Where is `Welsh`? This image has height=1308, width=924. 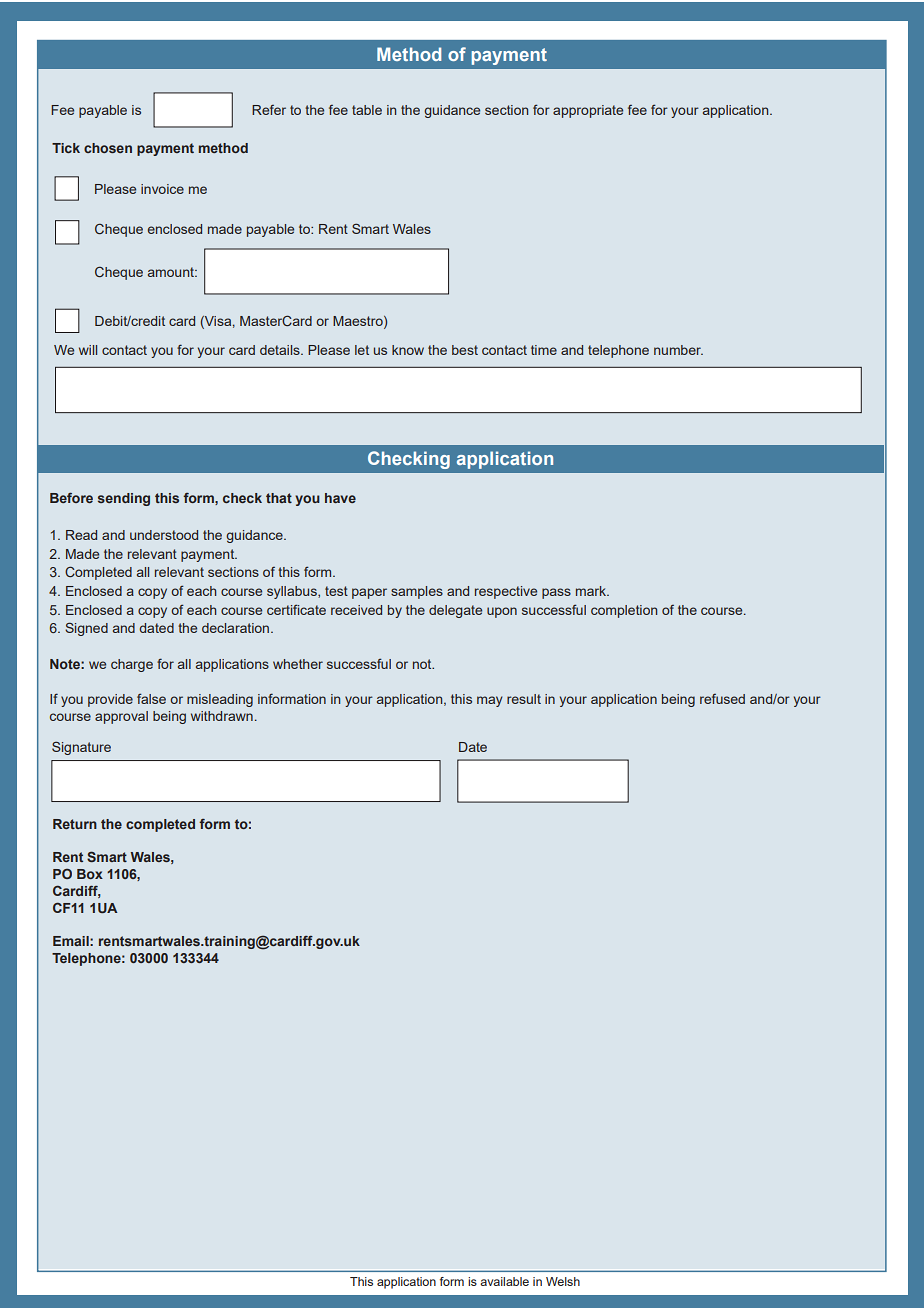 Welsh is located at coordinates (563, 1281).
